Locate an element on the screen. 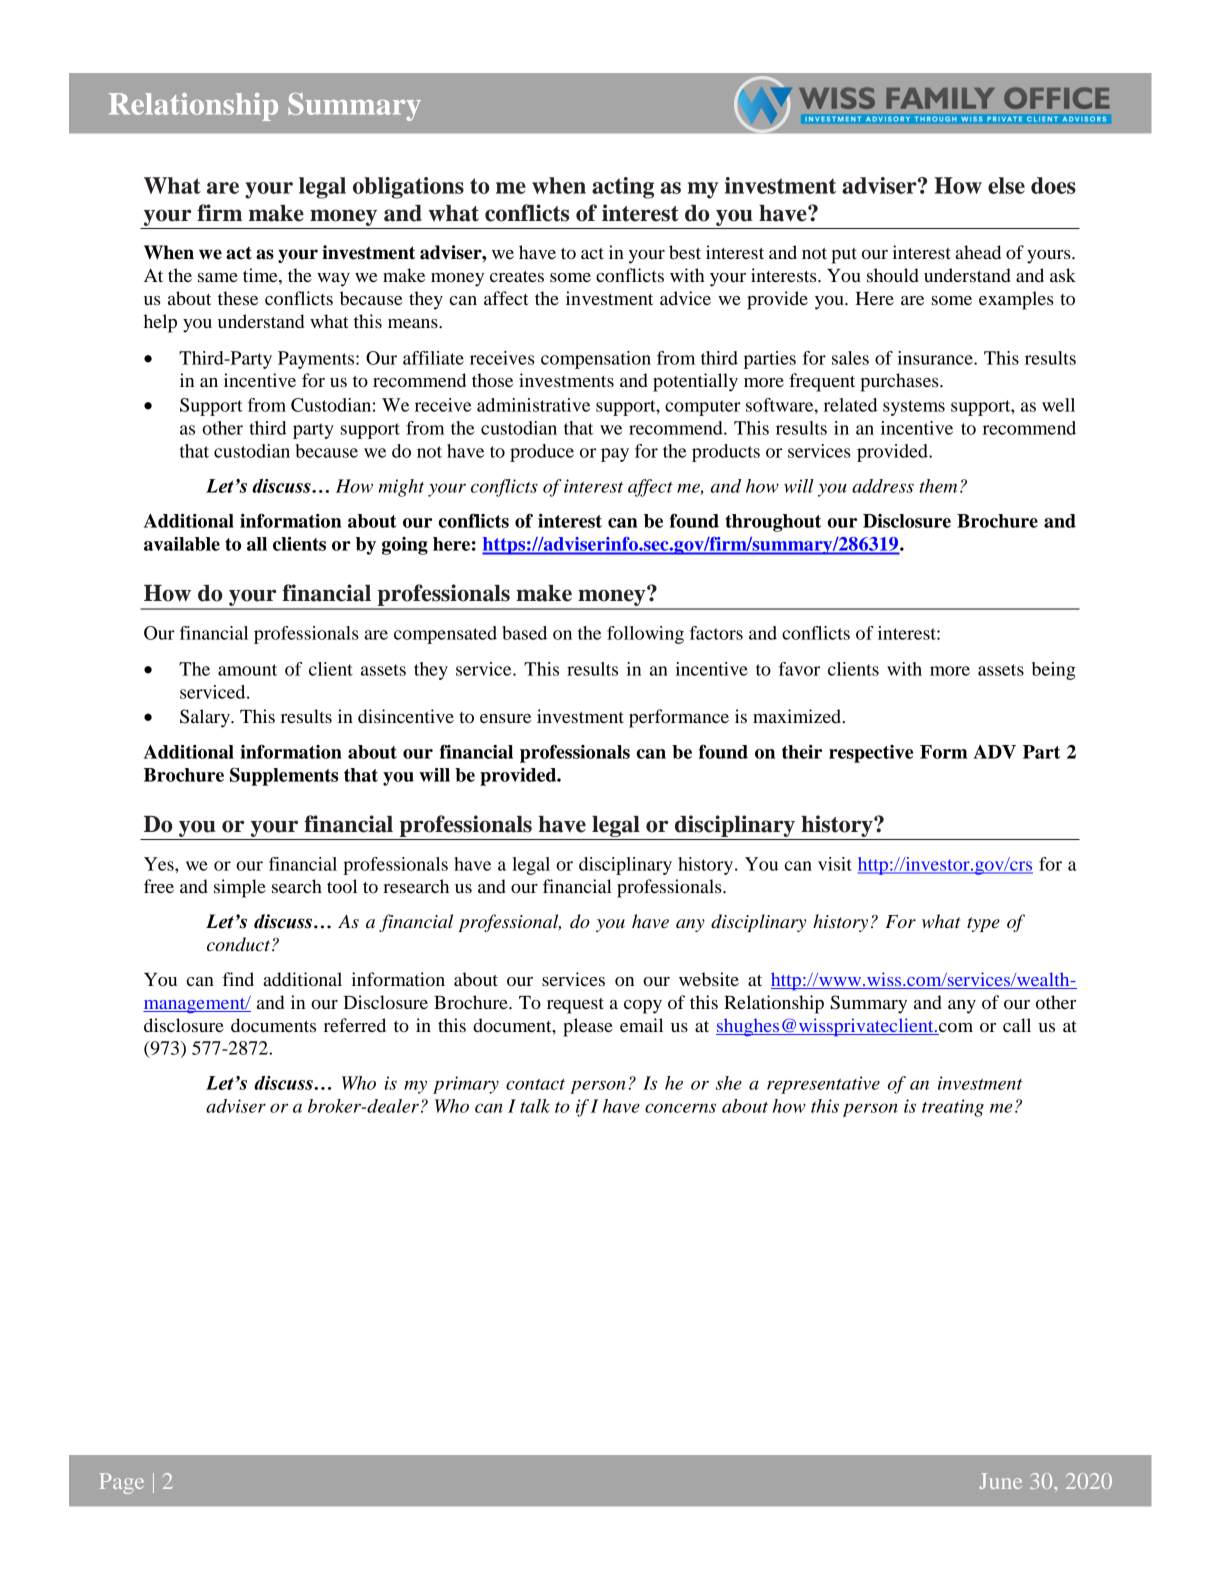 The image size is (1220, 1579). produce is located at coordinates (542, 453).
